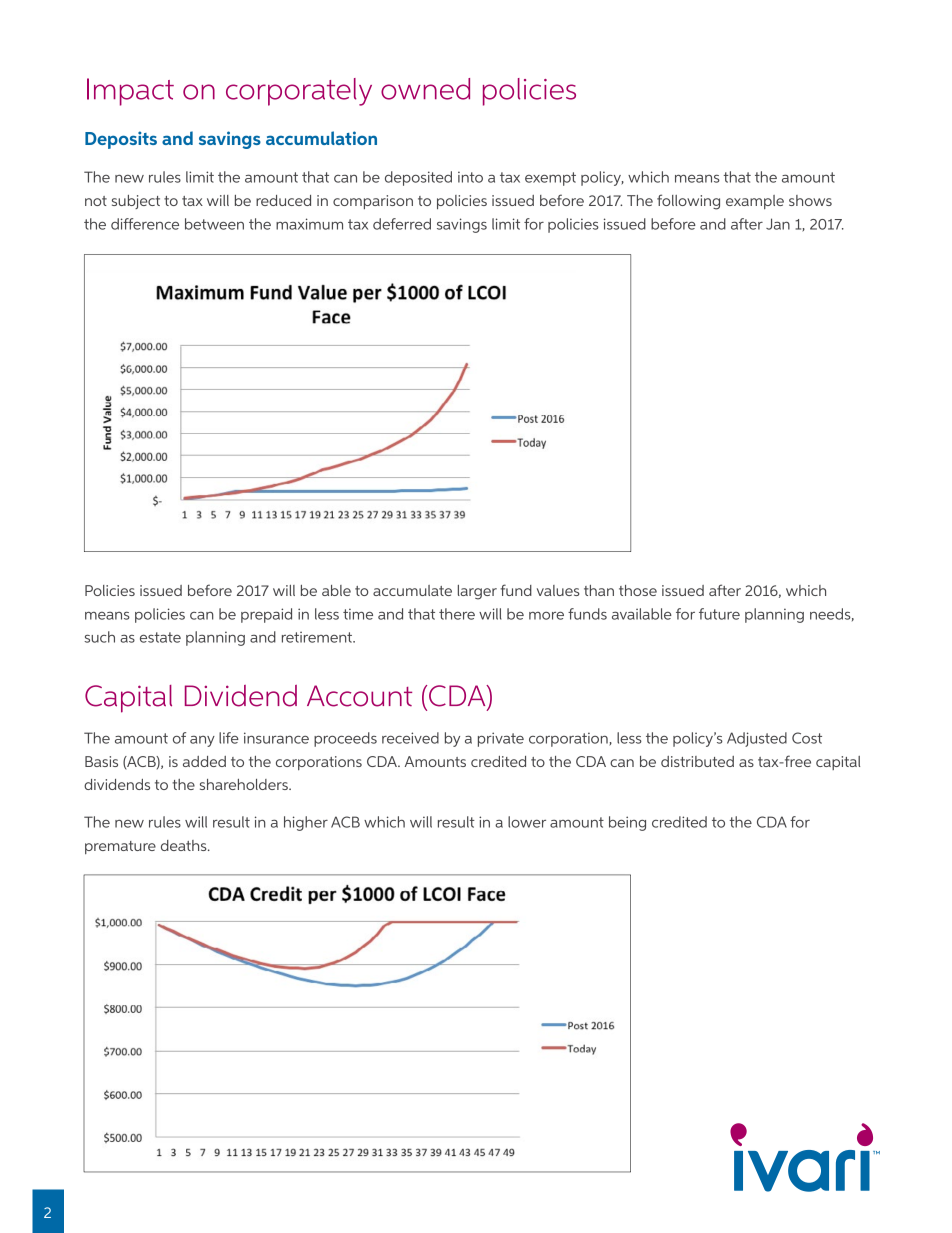 The image size is (952, 1233). What do you see at coordinates (719, 614) in the screenshot?
I see `future` at bounding box center [719, 614].
